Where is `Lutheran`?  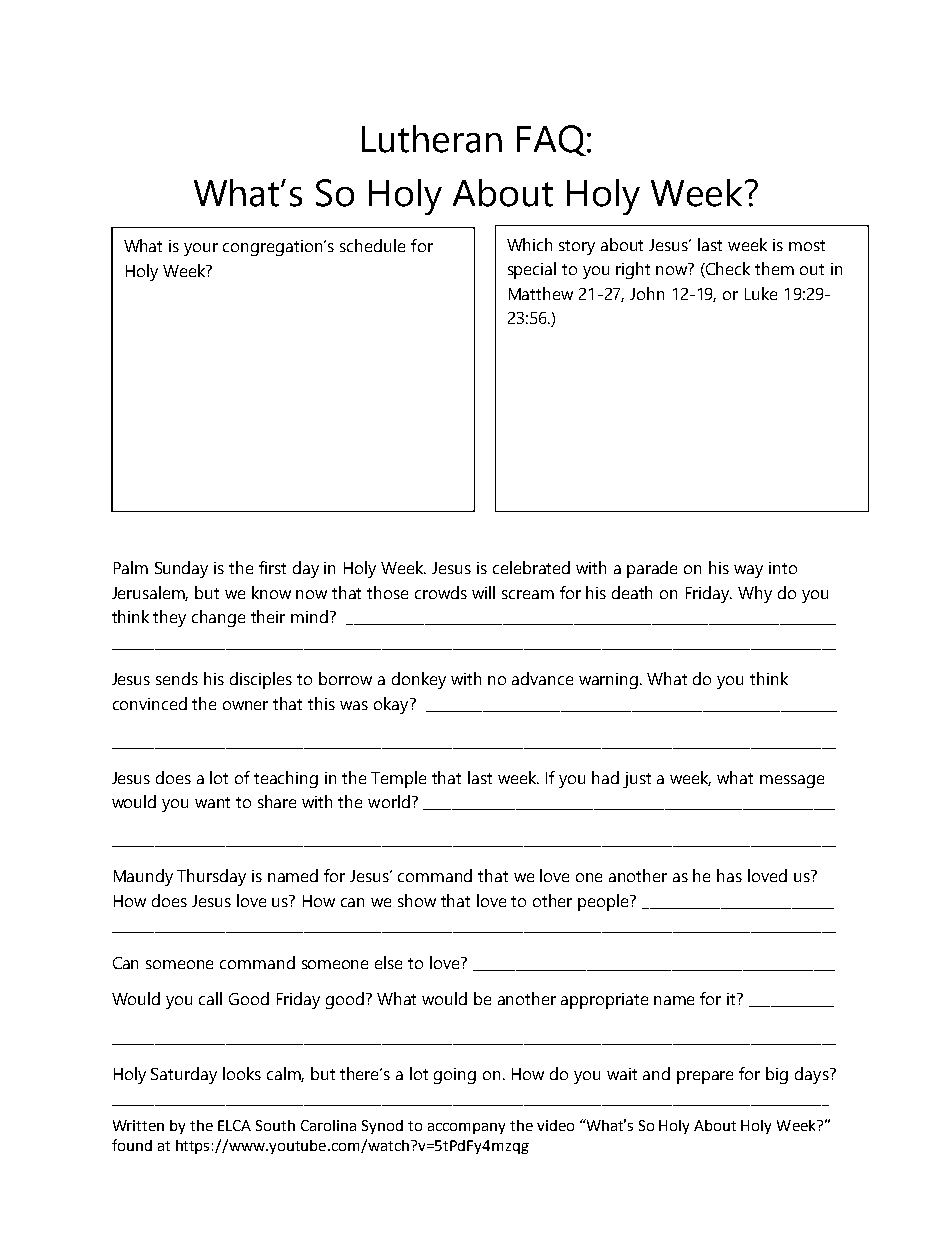
Lutheran is located at coordinates (432, 139).
